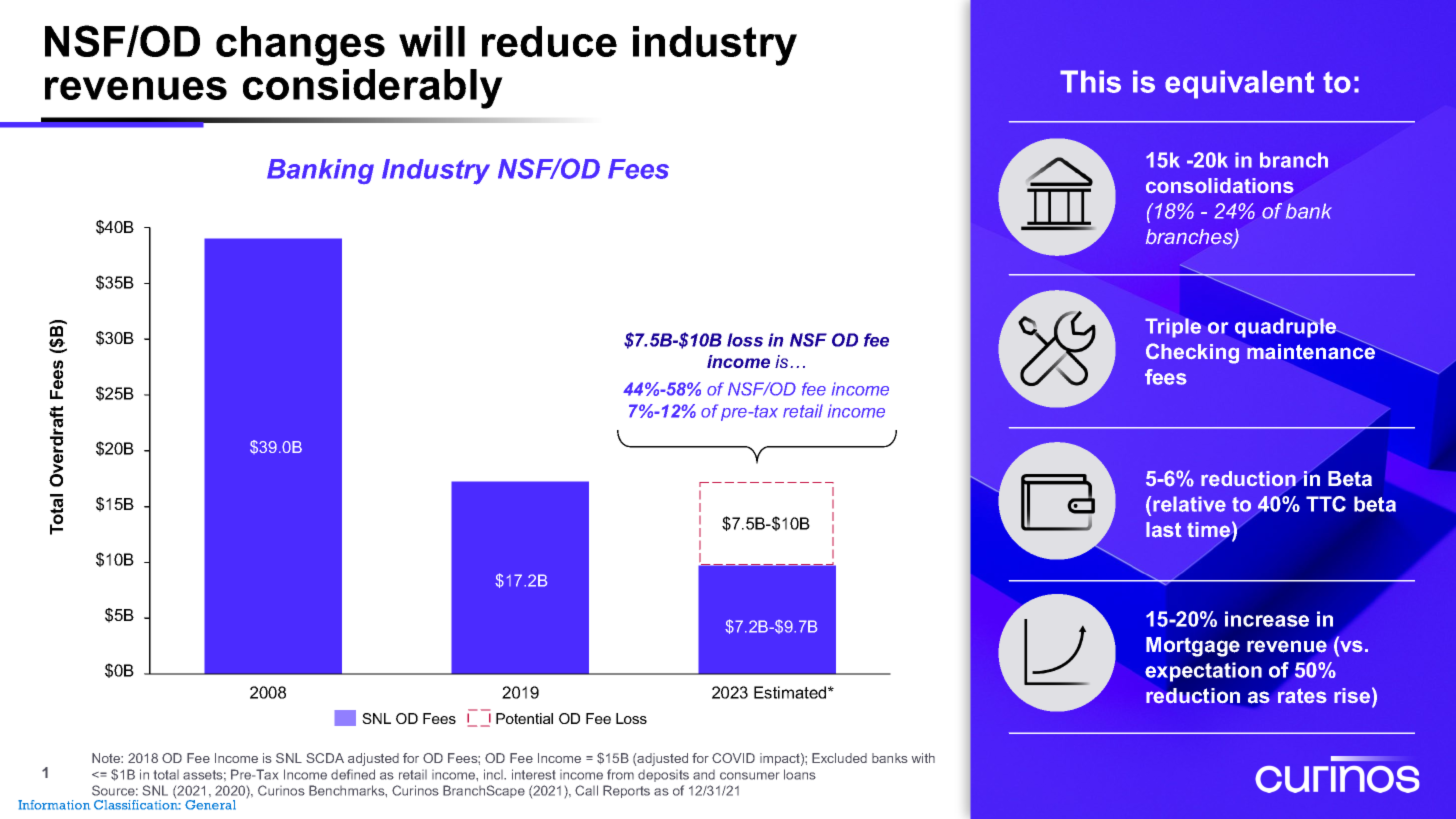 The height and width of the page is (819, 1456). What do you see at coordinates (1239, 84) in the page?
I see `equivalent` at bounding box center [1239, 84].
